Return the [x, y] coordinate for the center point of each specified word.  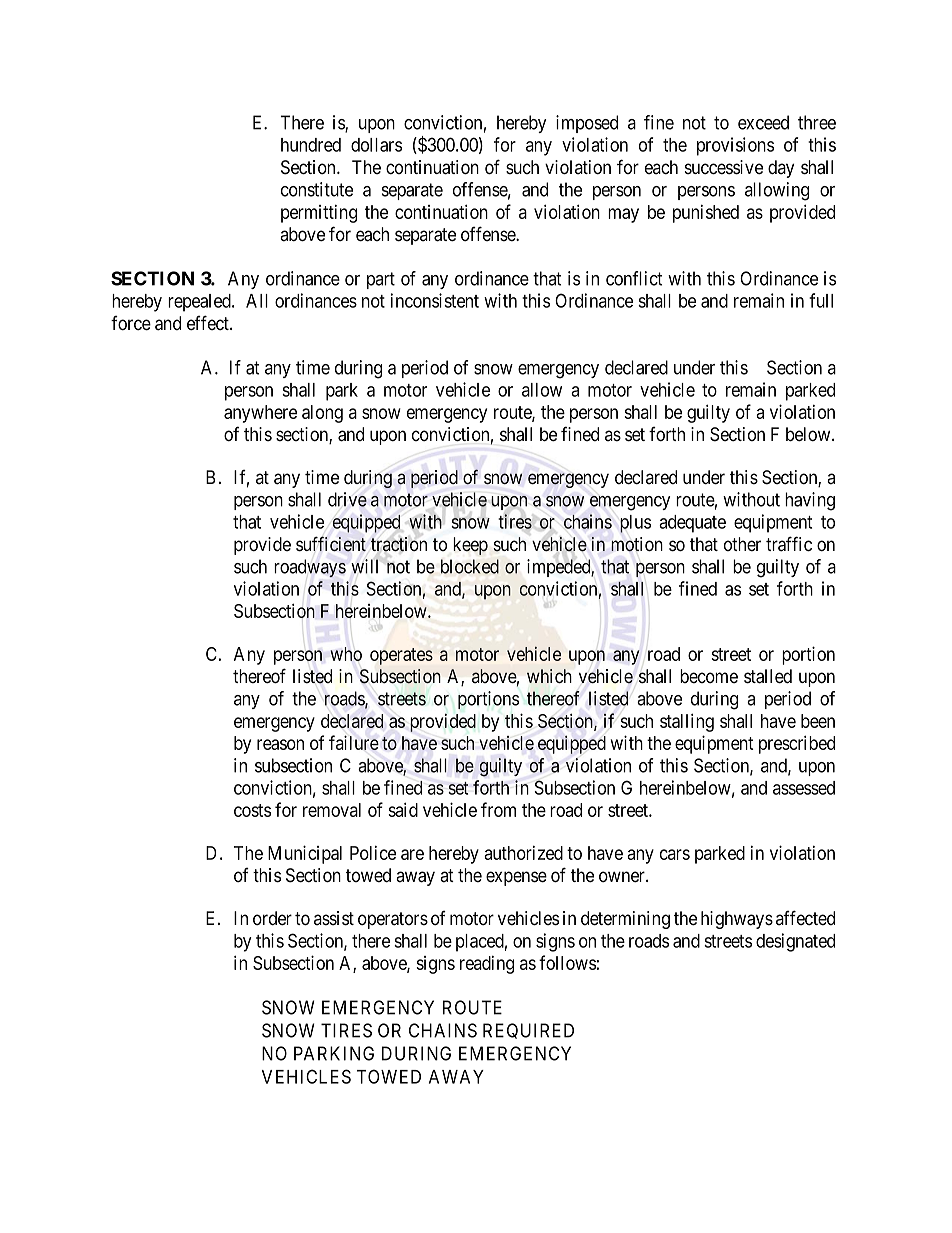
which [549, 676]
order [272, 918]
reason [280, 744]
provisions [735, 146]
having [810, 501]
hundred [311, 145]
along [322, 414]
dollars [376, 145]
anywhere [260, 414]
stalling [687, 722]
